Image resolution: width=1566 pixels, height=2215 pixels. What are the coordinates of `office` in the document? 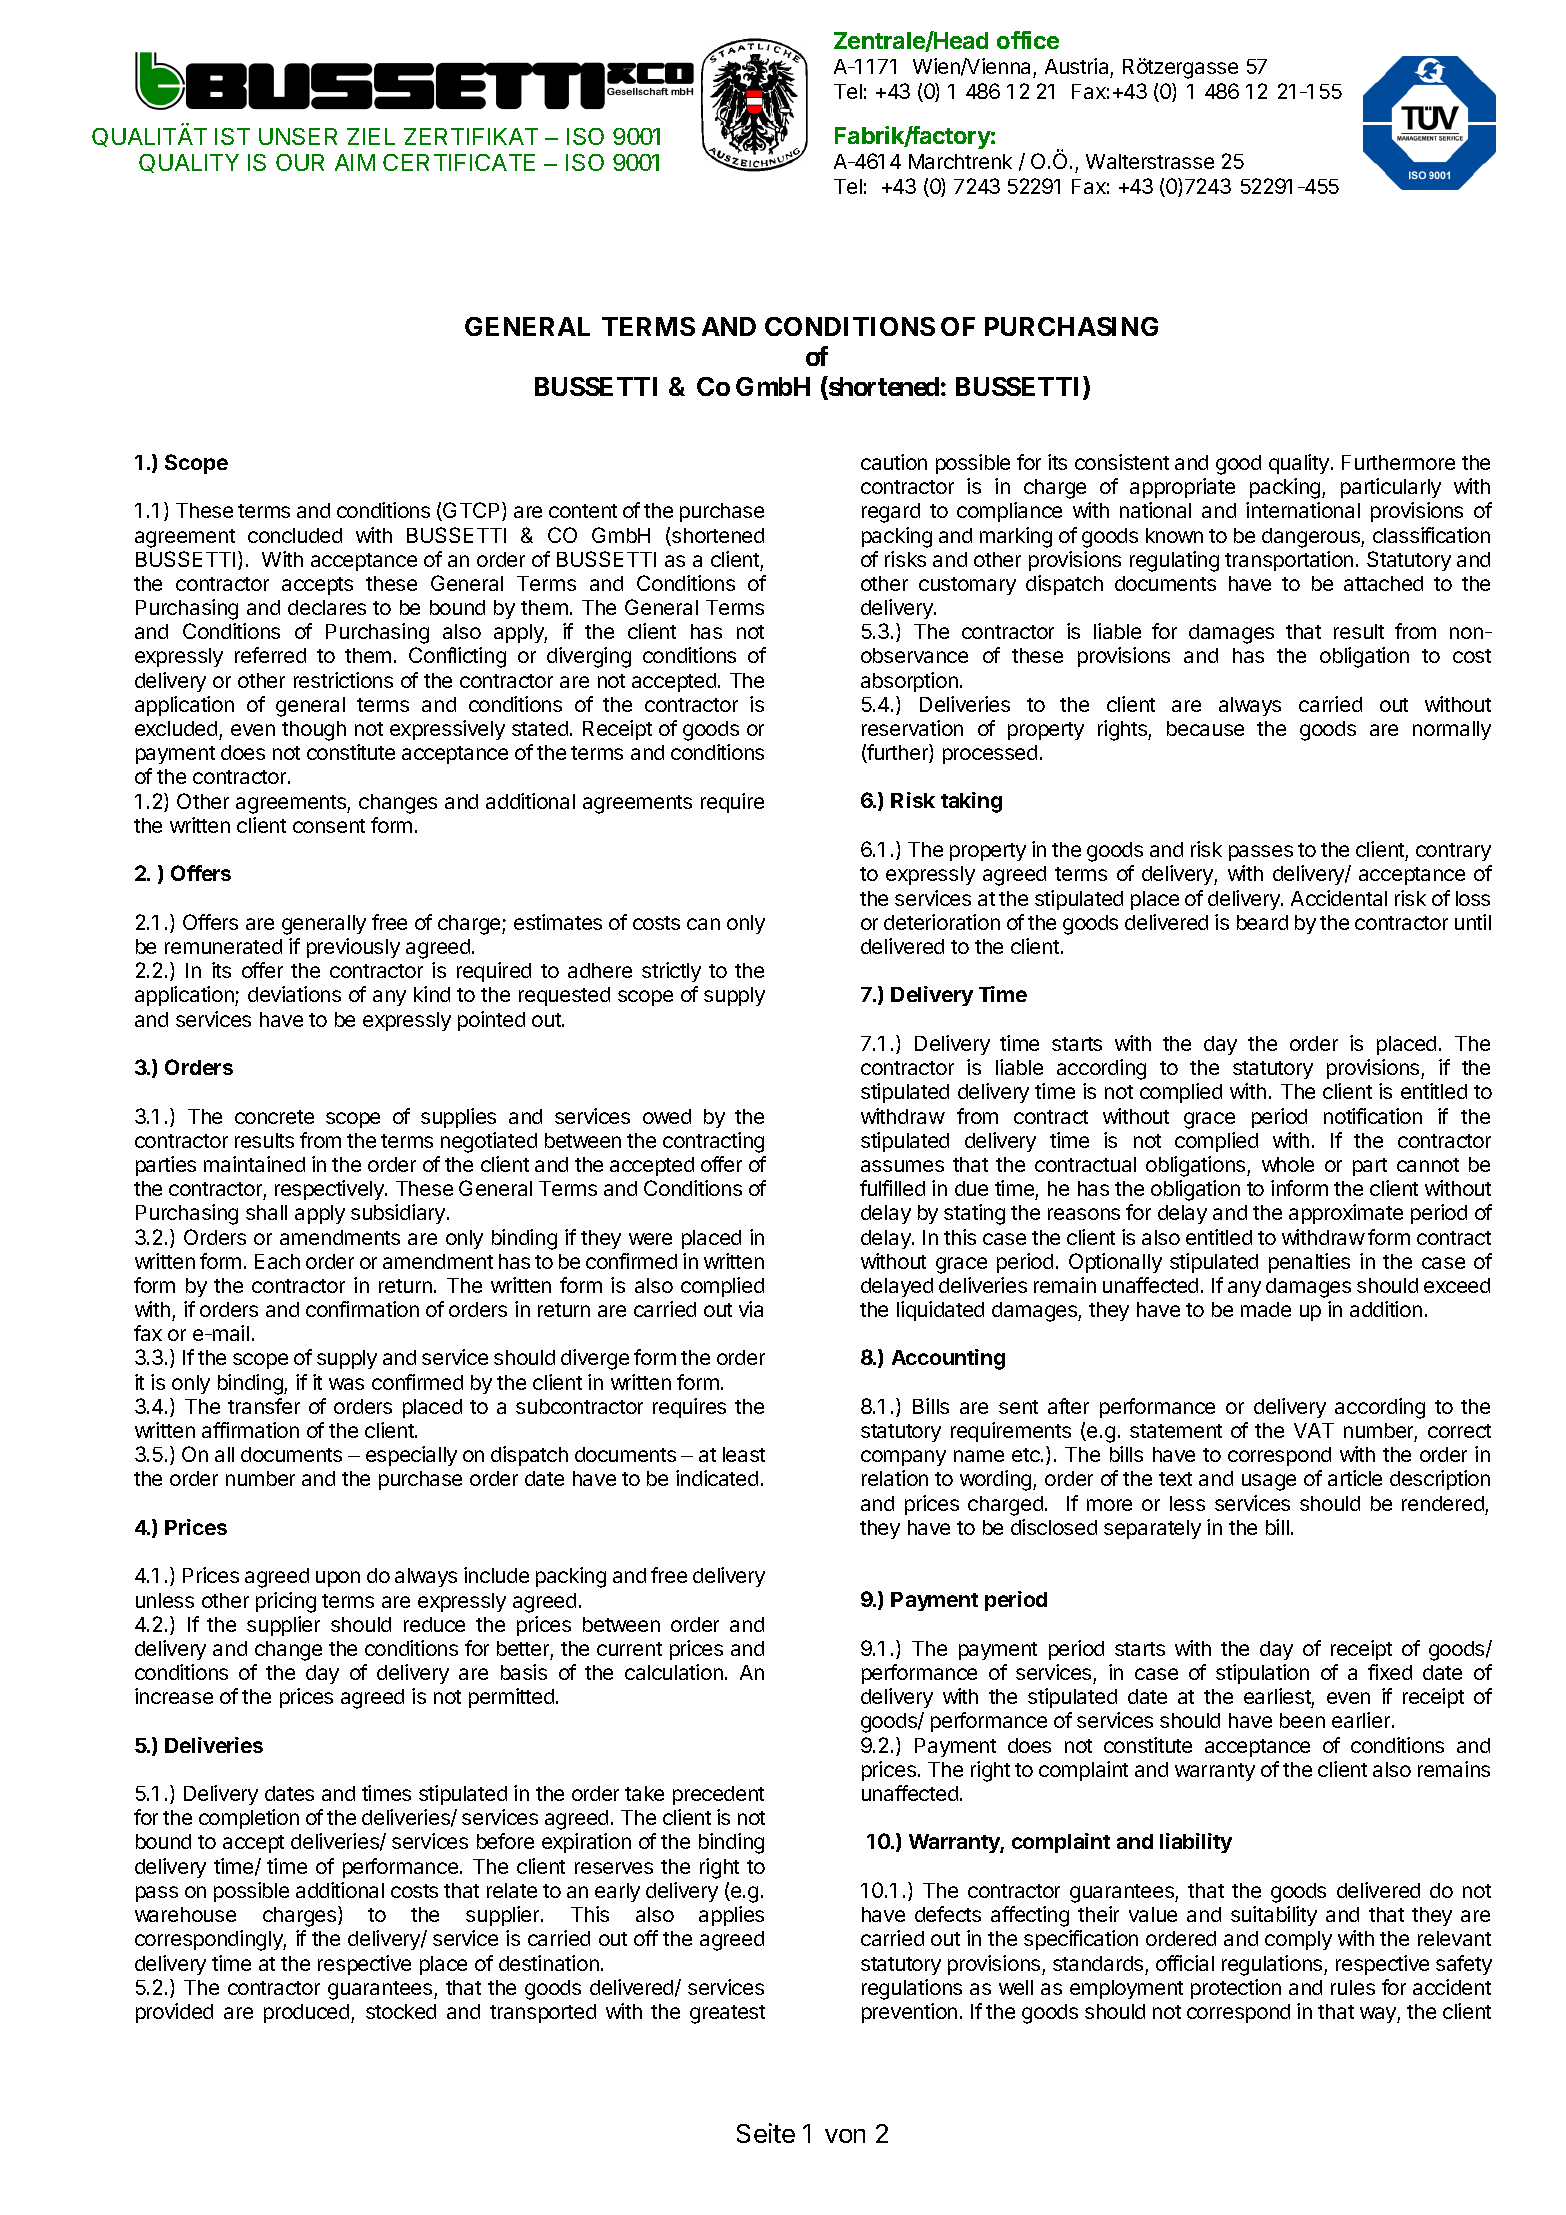 It's located at (1028, 40).
